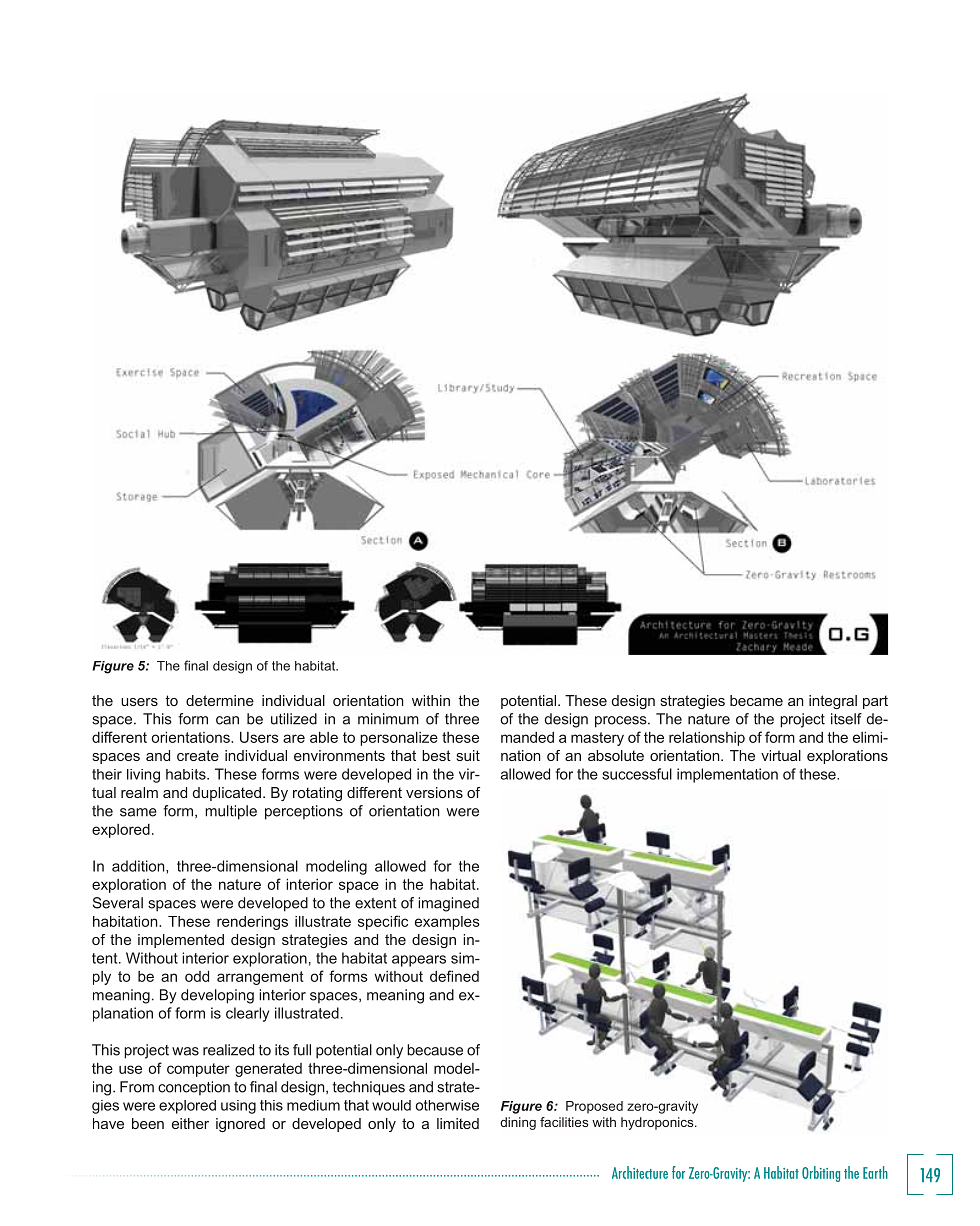  What do you see at coordinates (756, 700) in the screenshot?
I see `became` at bounding box center [756, 700].
